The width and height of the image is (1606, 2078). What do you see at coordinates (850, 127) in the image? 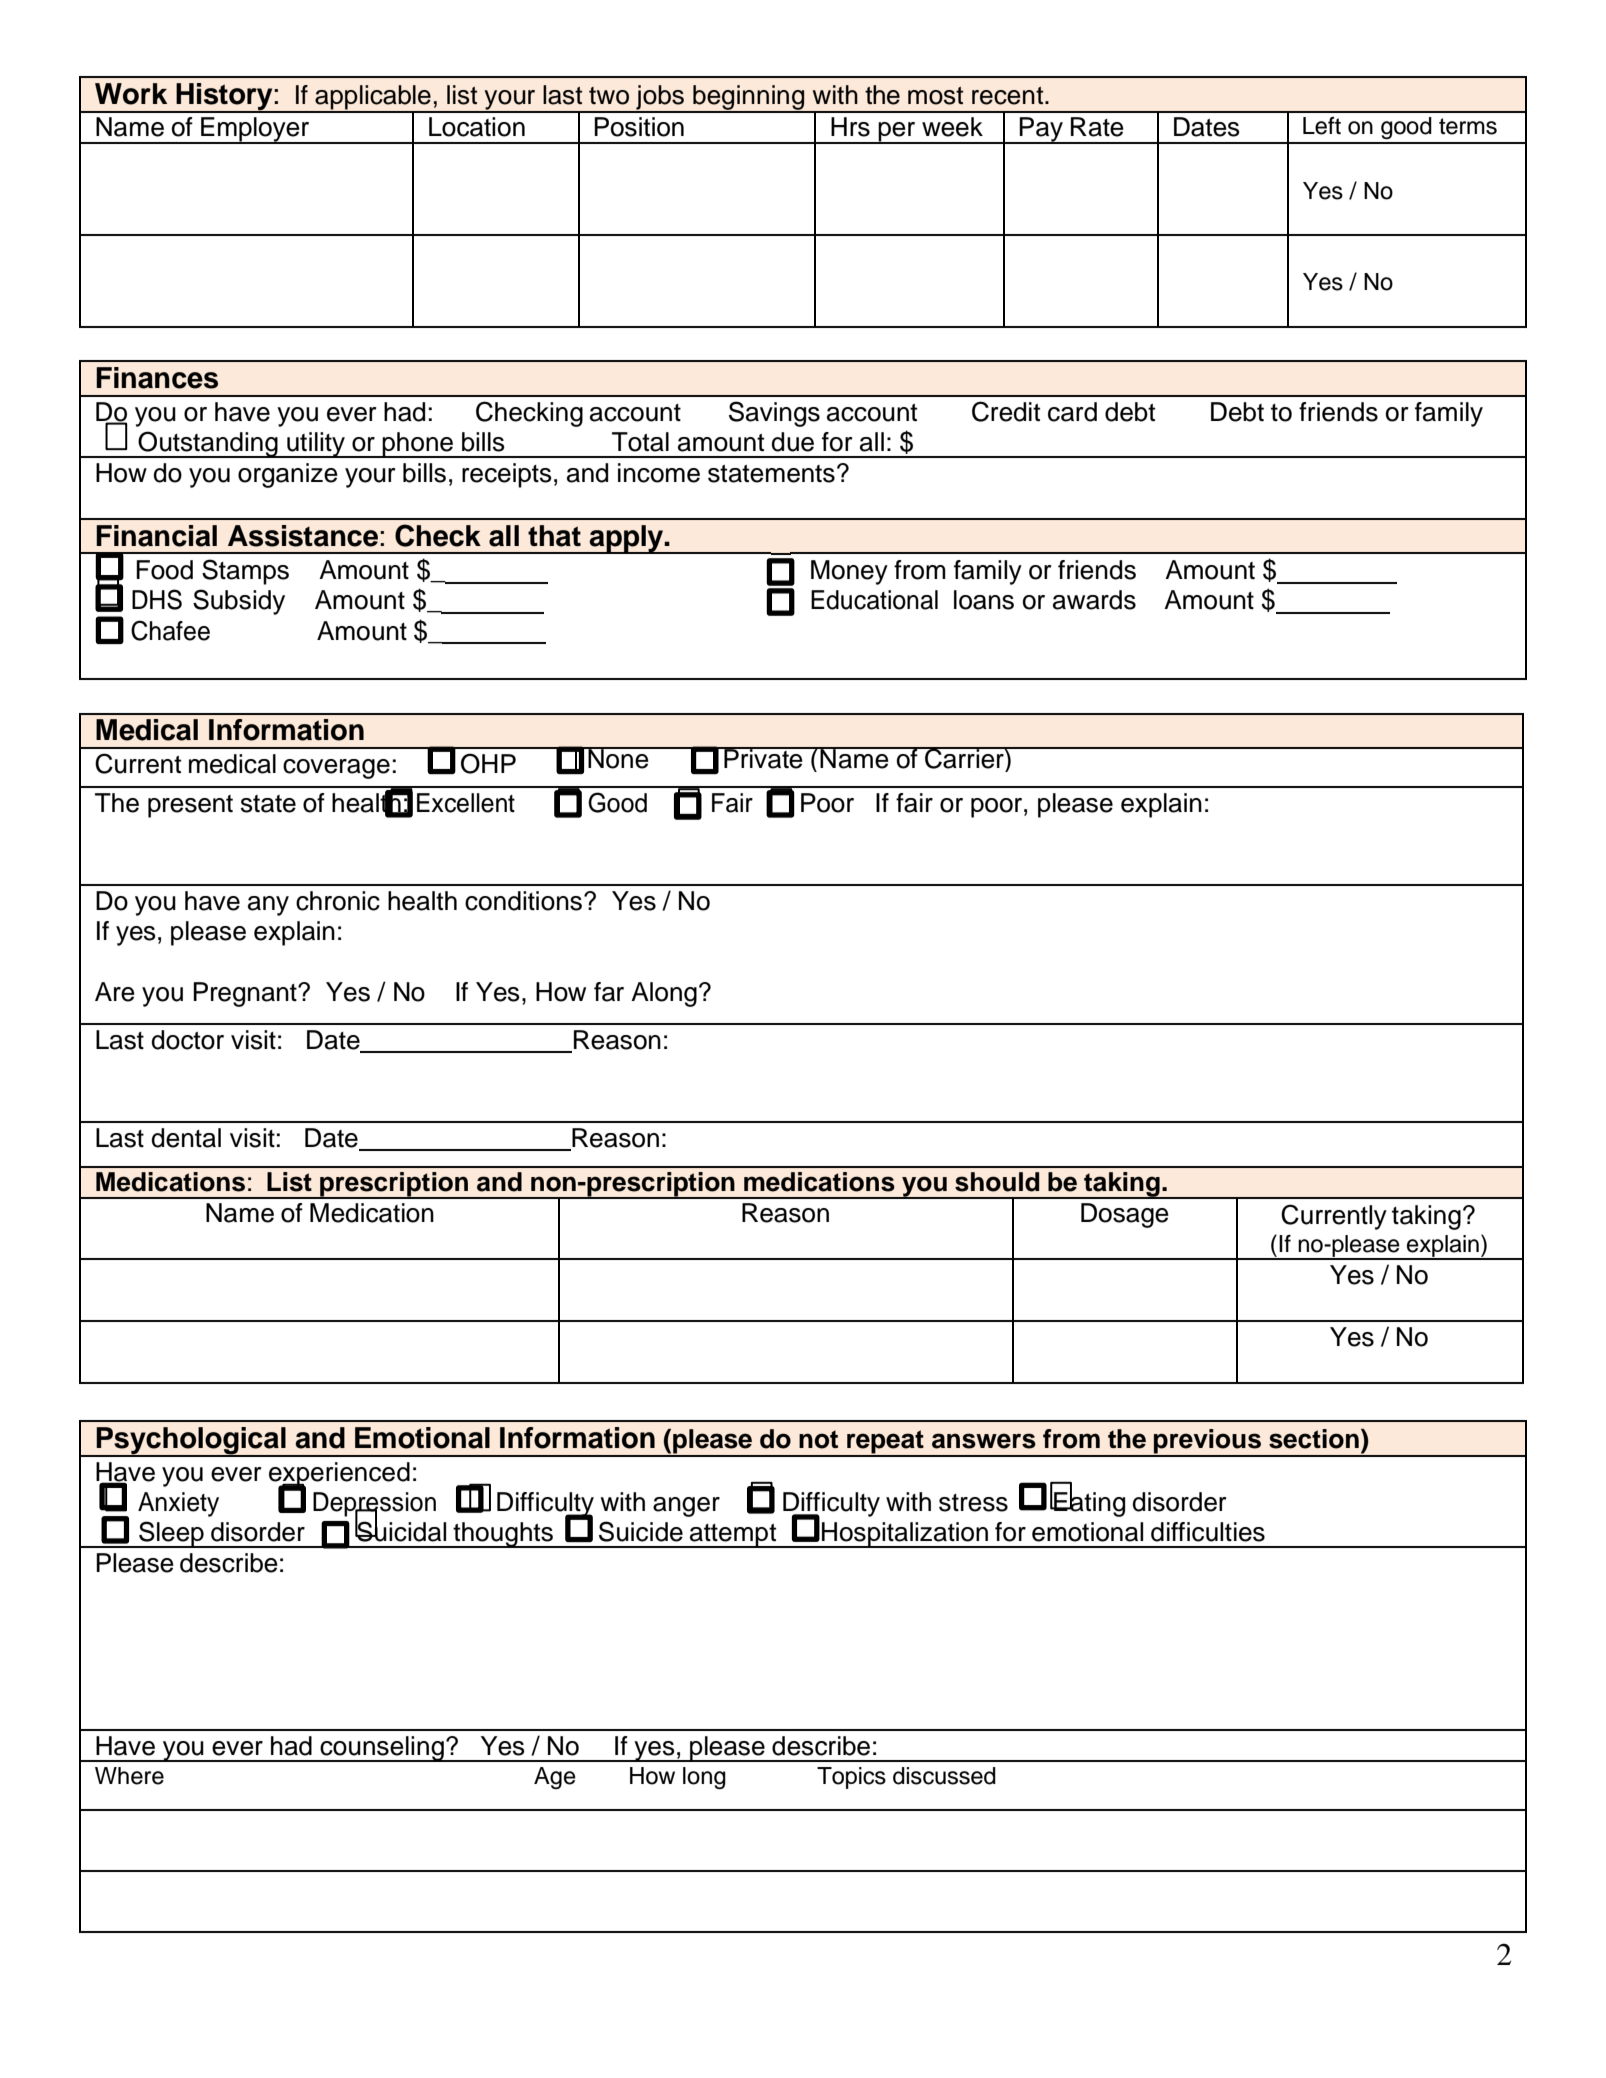
I see `Hrs` at bounding box center [850, 127].
